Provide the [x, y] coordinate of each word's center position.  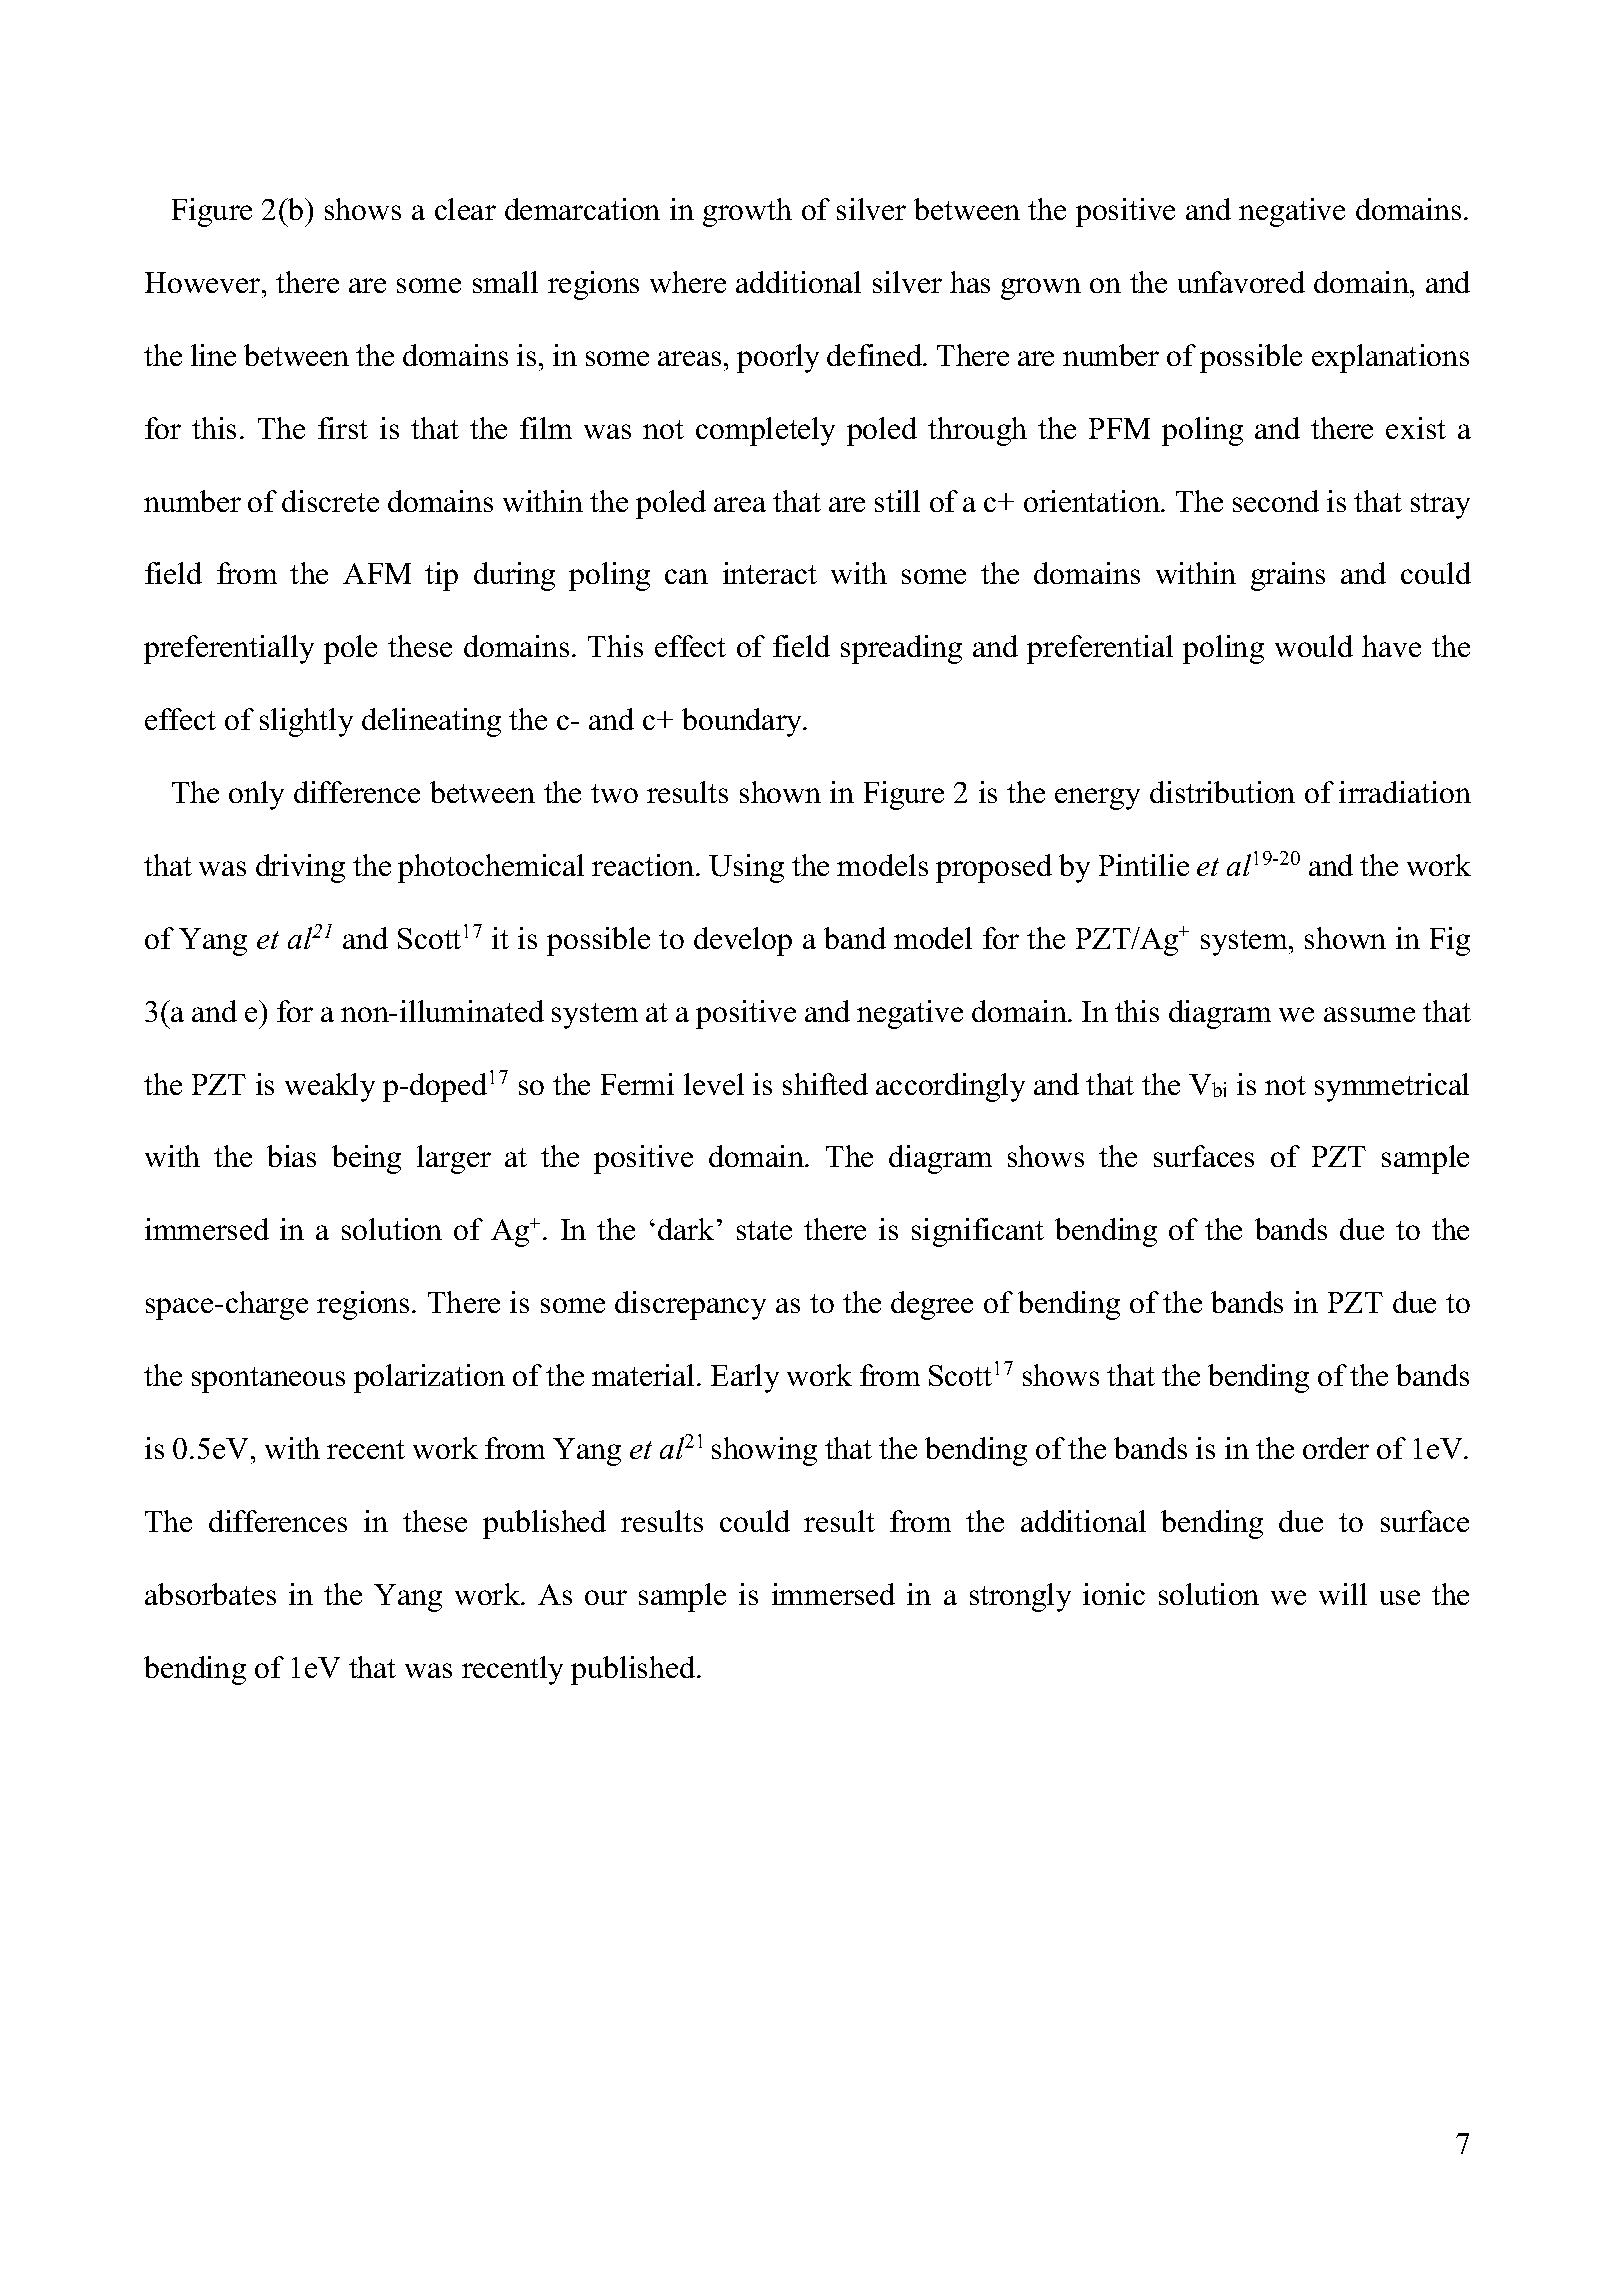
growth [747, 212]
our [606, 1597]
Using [746, 868]
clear [465, 209]
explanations [1390, 358]
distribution [1222, 792]
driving [300, 868]
